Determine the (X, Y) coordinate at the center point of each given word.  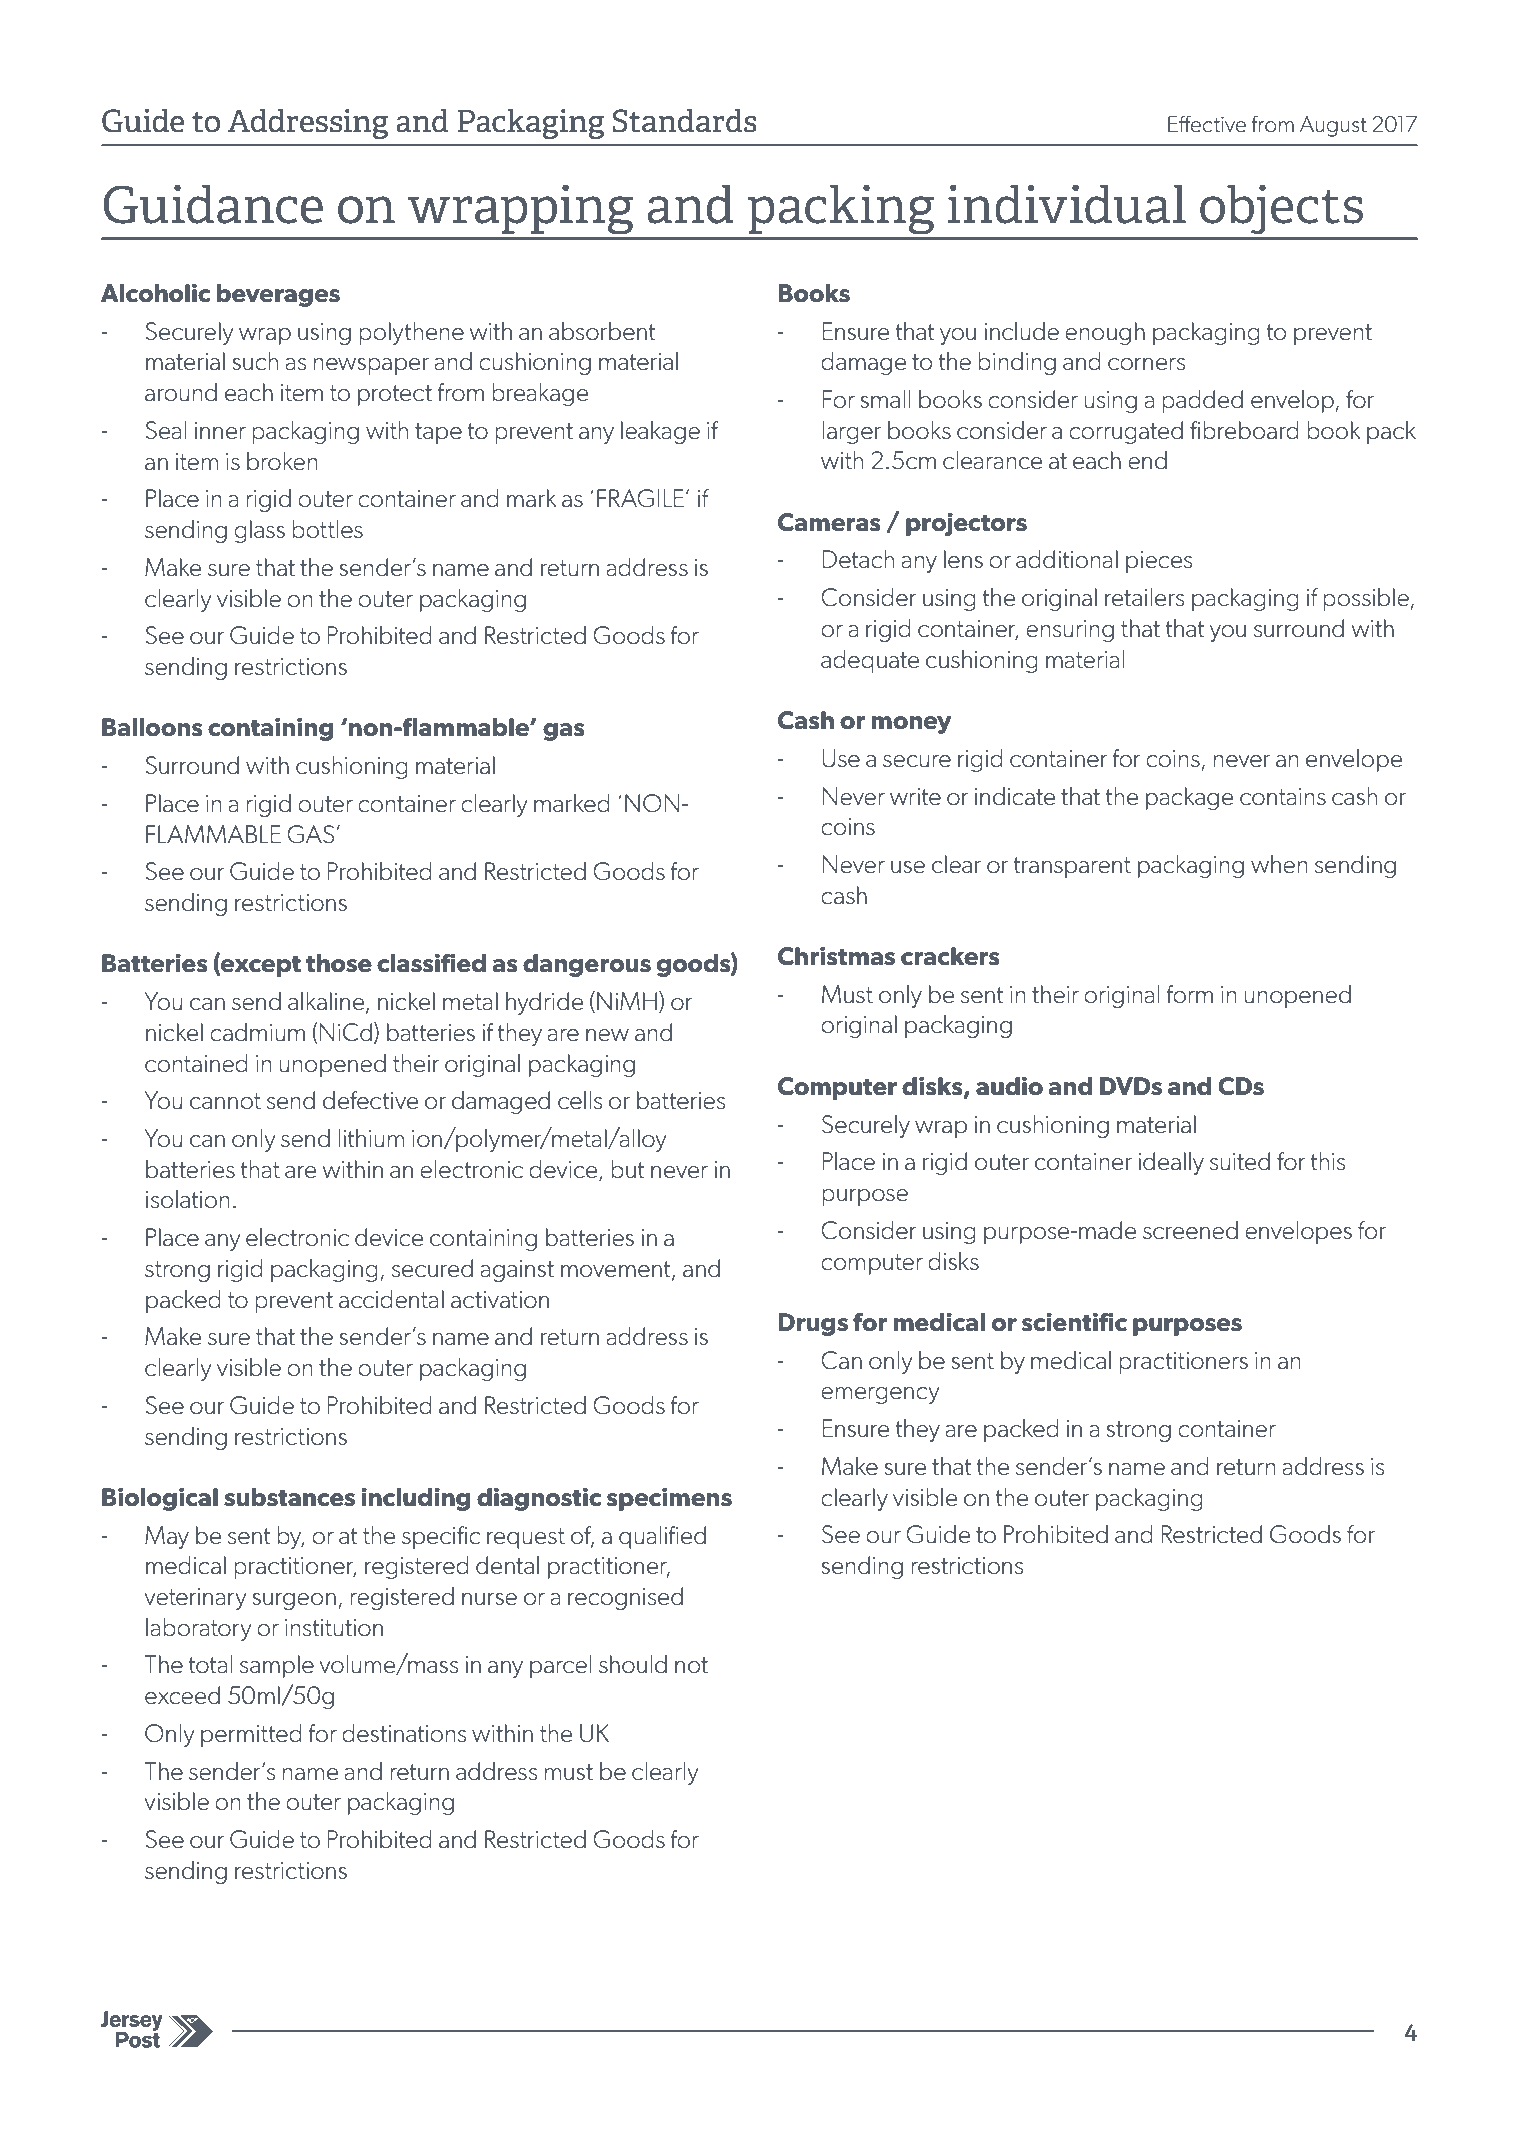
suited (1240, 1161)
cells (580, 1100)
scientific (1074, 1322)
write (915, 797)
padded (1202, 401)
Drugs (813, 1324)
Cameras (829, 522)
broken (282, 461)
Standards (684, 121)
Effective (1207, 124)
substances (289, 1497)
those (339, 963)
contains (1283, 797)
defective (370, 1100)
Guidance (213, 204)
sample (277, 1666)
